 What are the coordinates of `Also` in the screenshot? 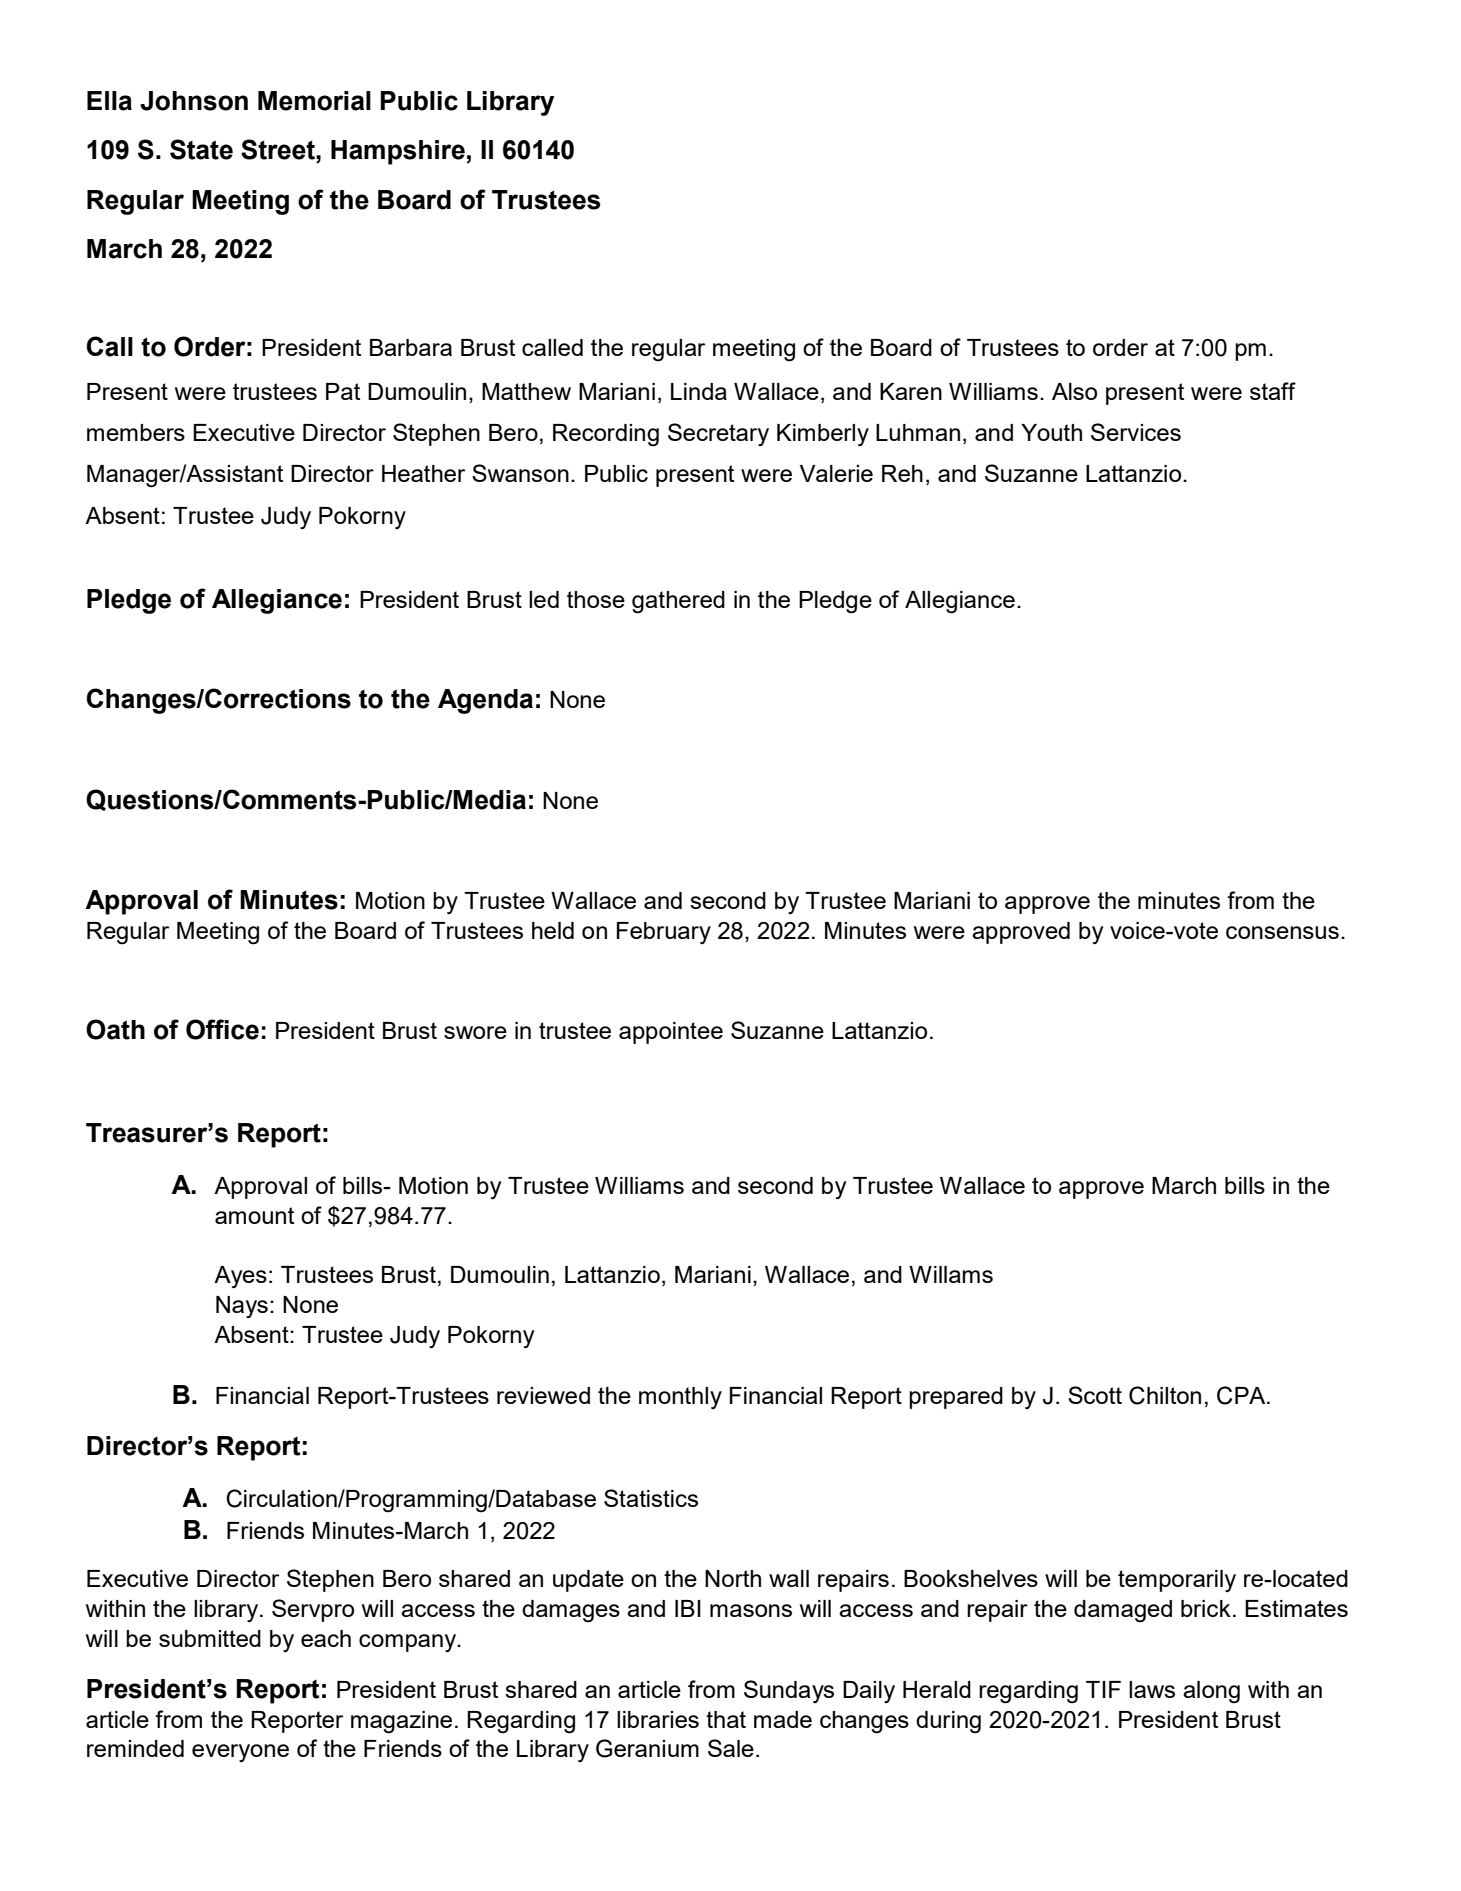 It's located at (1074, 391).
